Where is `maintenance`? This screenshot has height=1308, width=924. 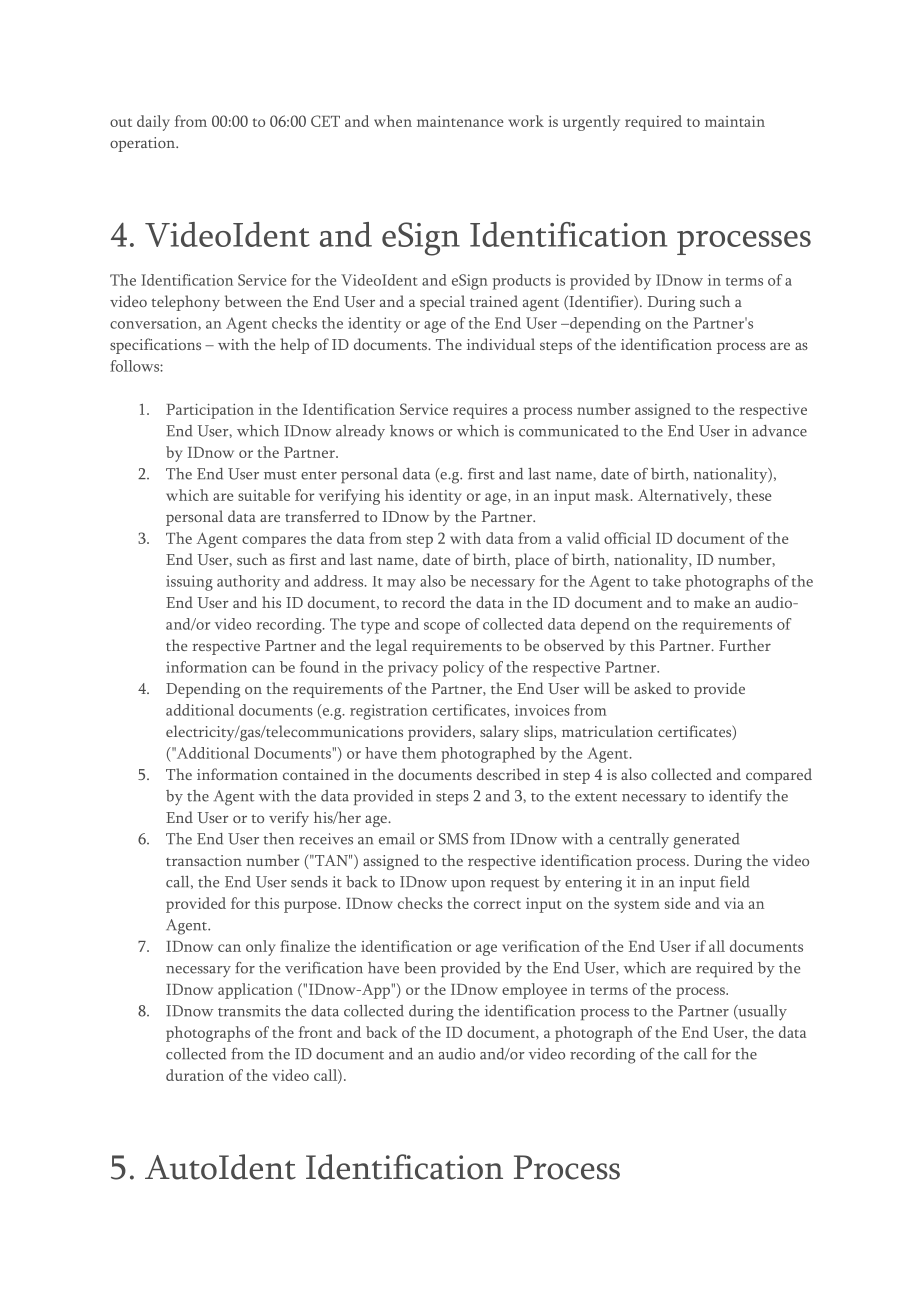 maintenance is located at coordinates (460, 121).
